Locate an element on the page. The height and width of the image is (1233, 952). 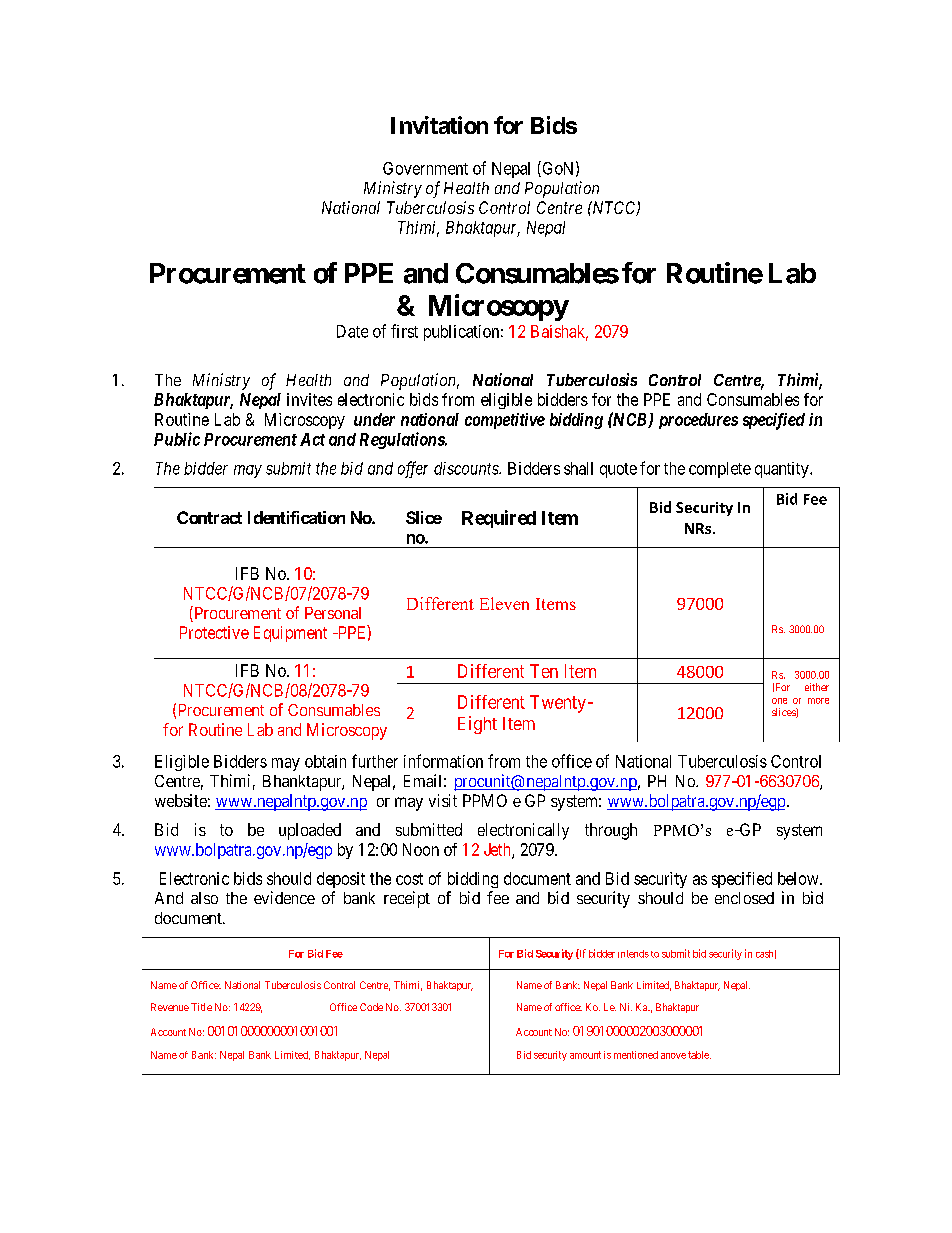
Required is located at coordinates (499, 519).
